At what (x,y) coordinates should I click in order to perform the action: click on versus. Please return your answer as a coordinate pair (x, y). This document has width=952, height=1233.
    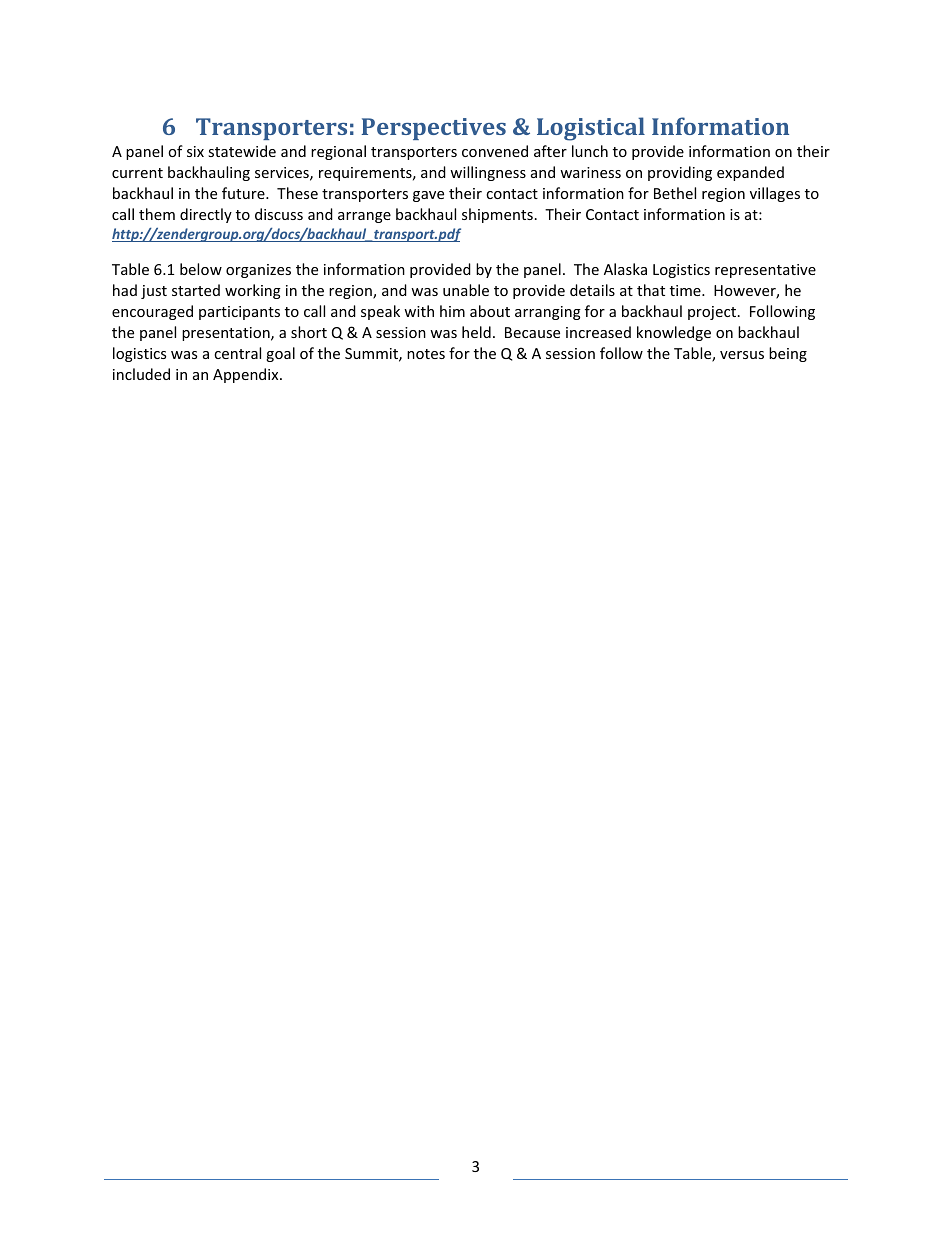
    Looking at the image, I should click on (742, 355).
